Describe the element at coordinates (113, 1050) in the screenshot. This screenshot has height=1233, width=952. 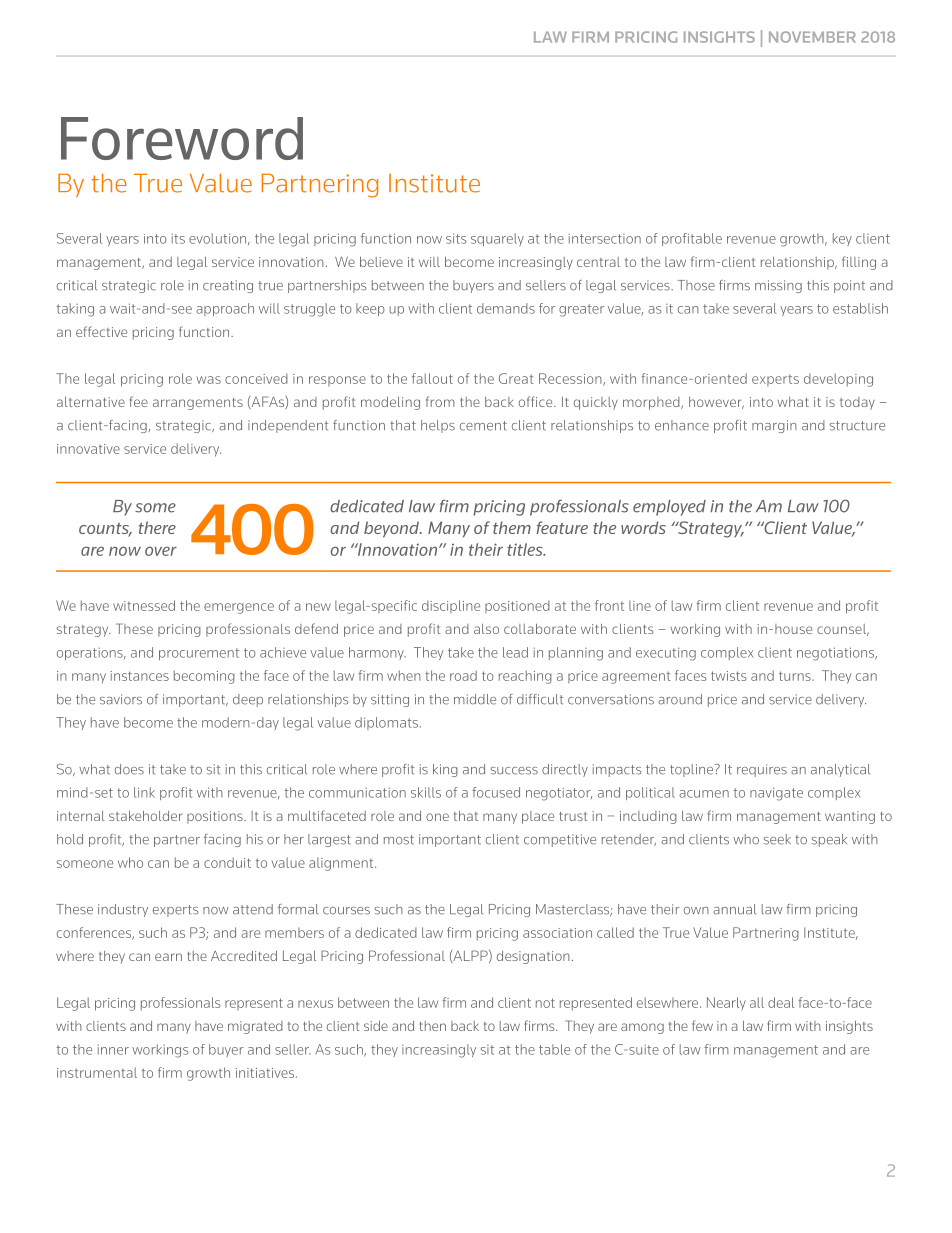
I see `inner` at that location.
